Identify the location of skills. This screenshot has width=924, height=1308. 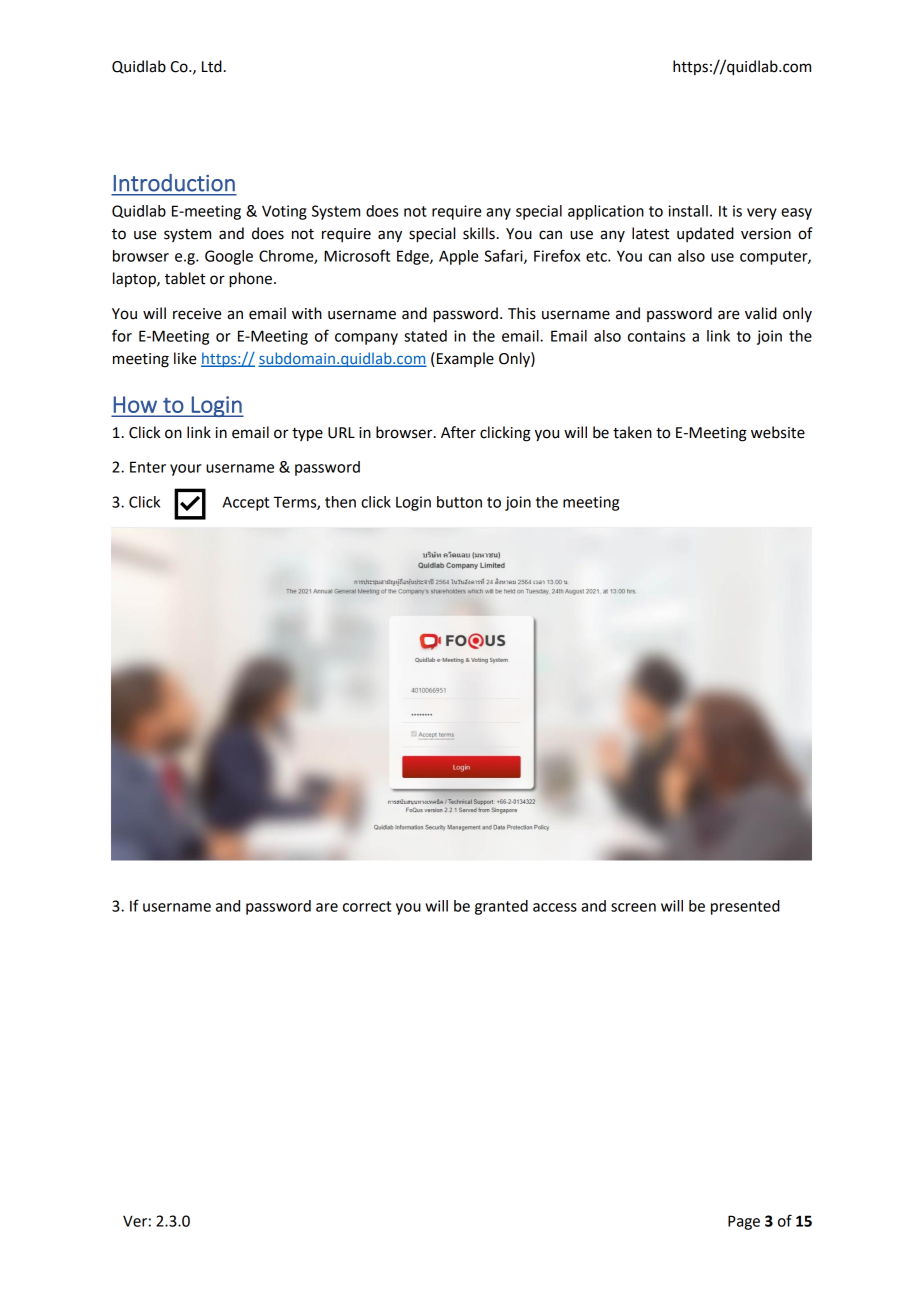
(479, 233).
